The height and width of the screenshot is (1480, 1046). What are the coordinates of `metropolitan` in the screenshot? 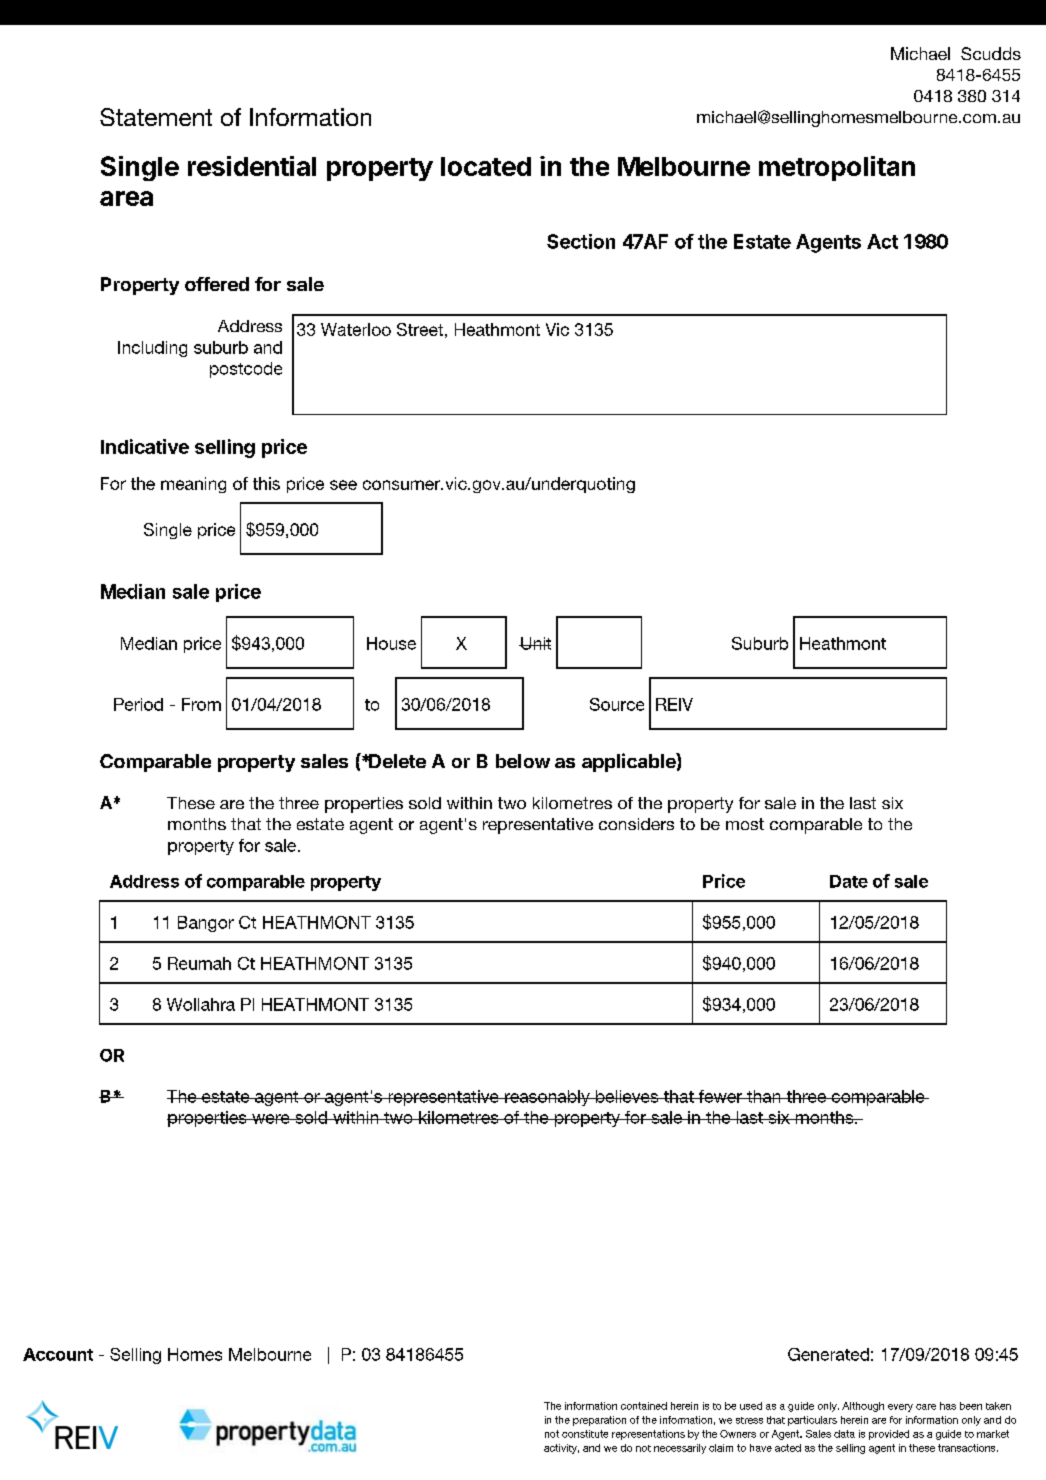 It's located at (837, 168).
